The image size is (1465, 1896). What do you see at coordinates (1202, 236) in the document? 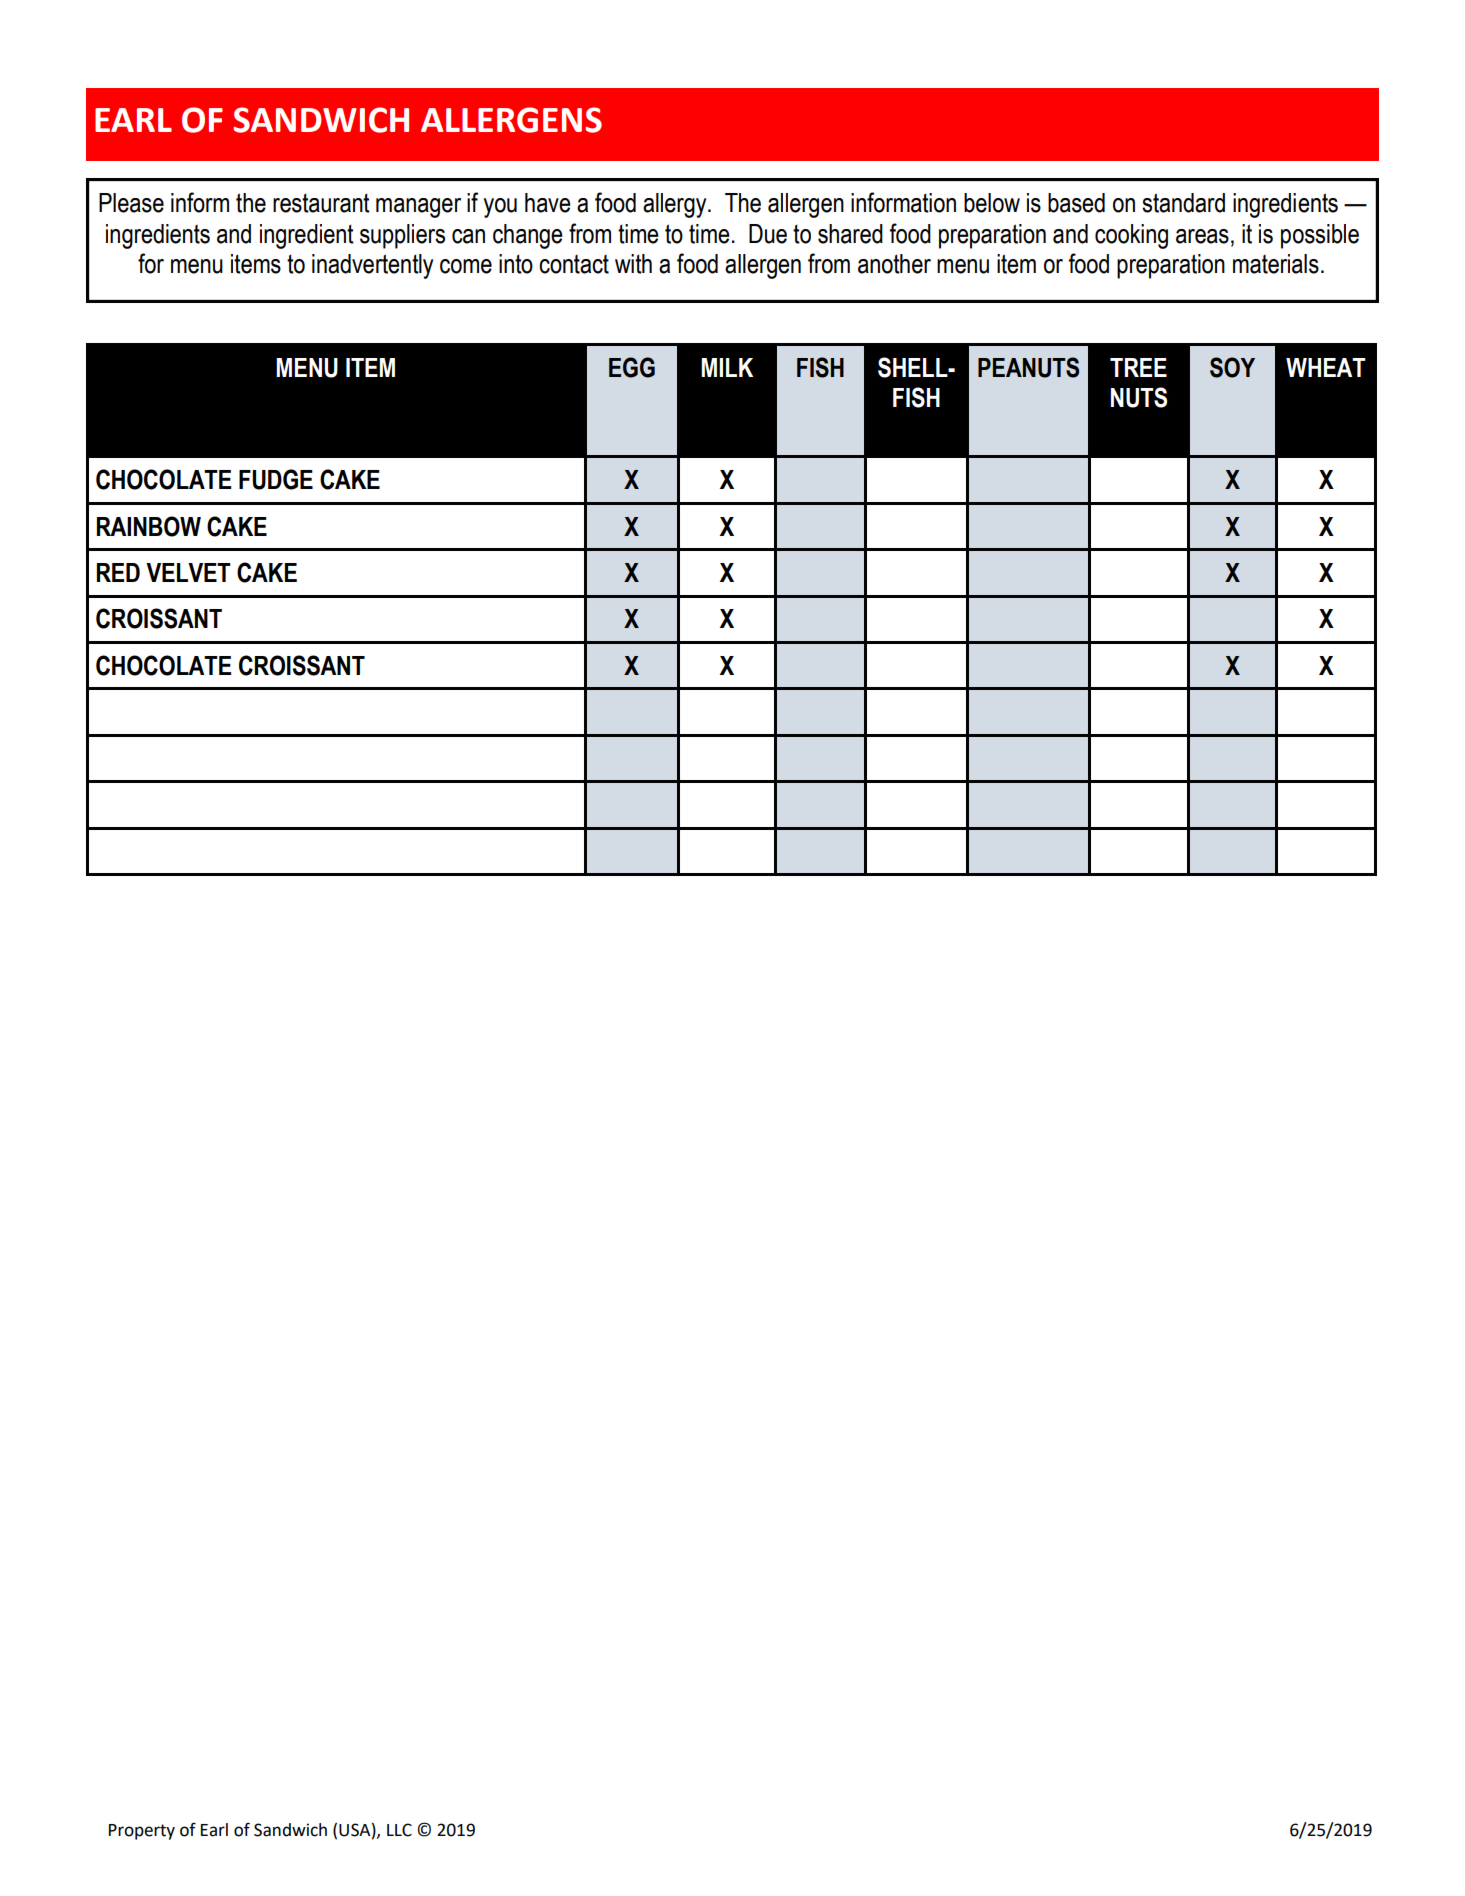
I see `areas` at bounding box center [1202, 236].
